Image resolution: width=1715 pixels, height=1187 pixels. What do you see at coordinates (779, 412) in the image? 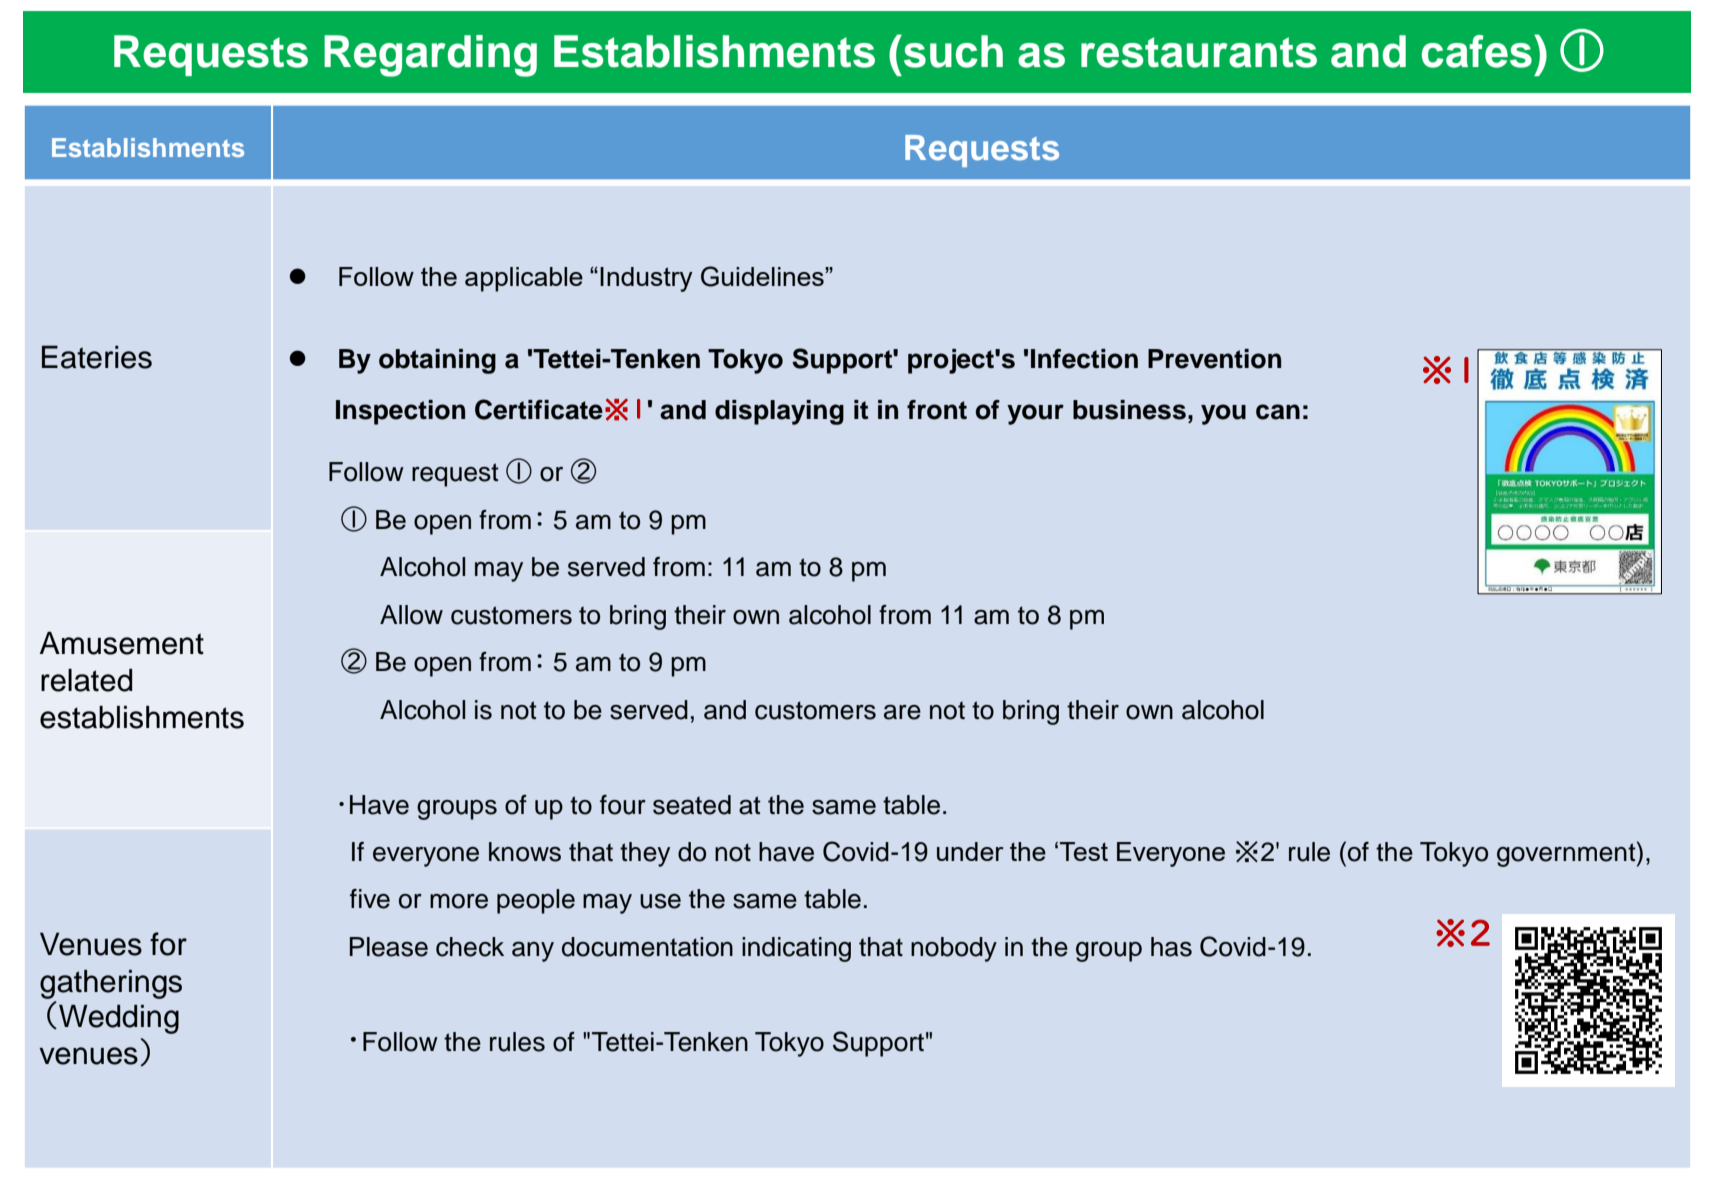
I see `displaying` at bounding box center [779, 412].
